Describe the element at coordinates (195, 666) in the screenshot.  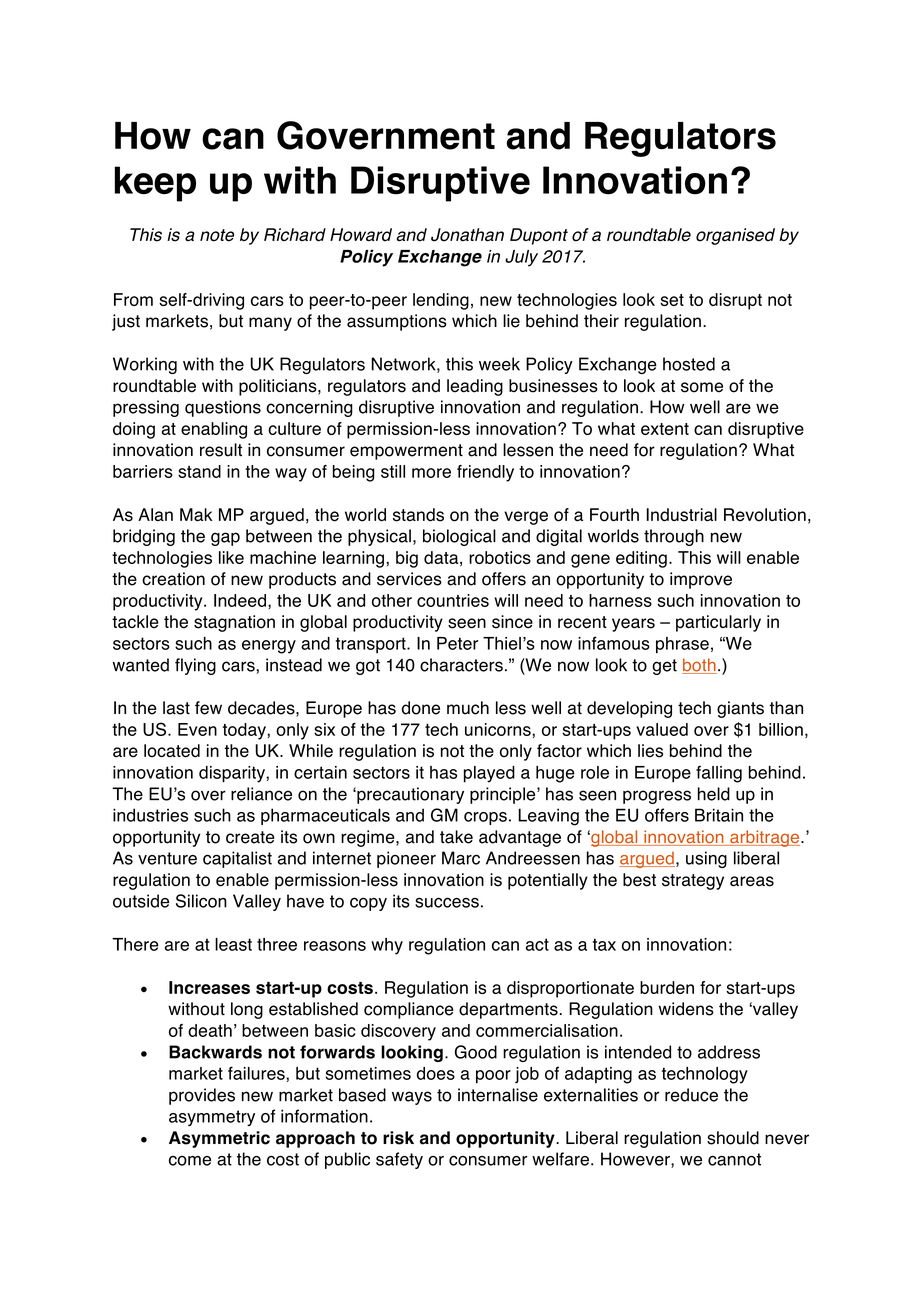
I see `flying` at that location.
